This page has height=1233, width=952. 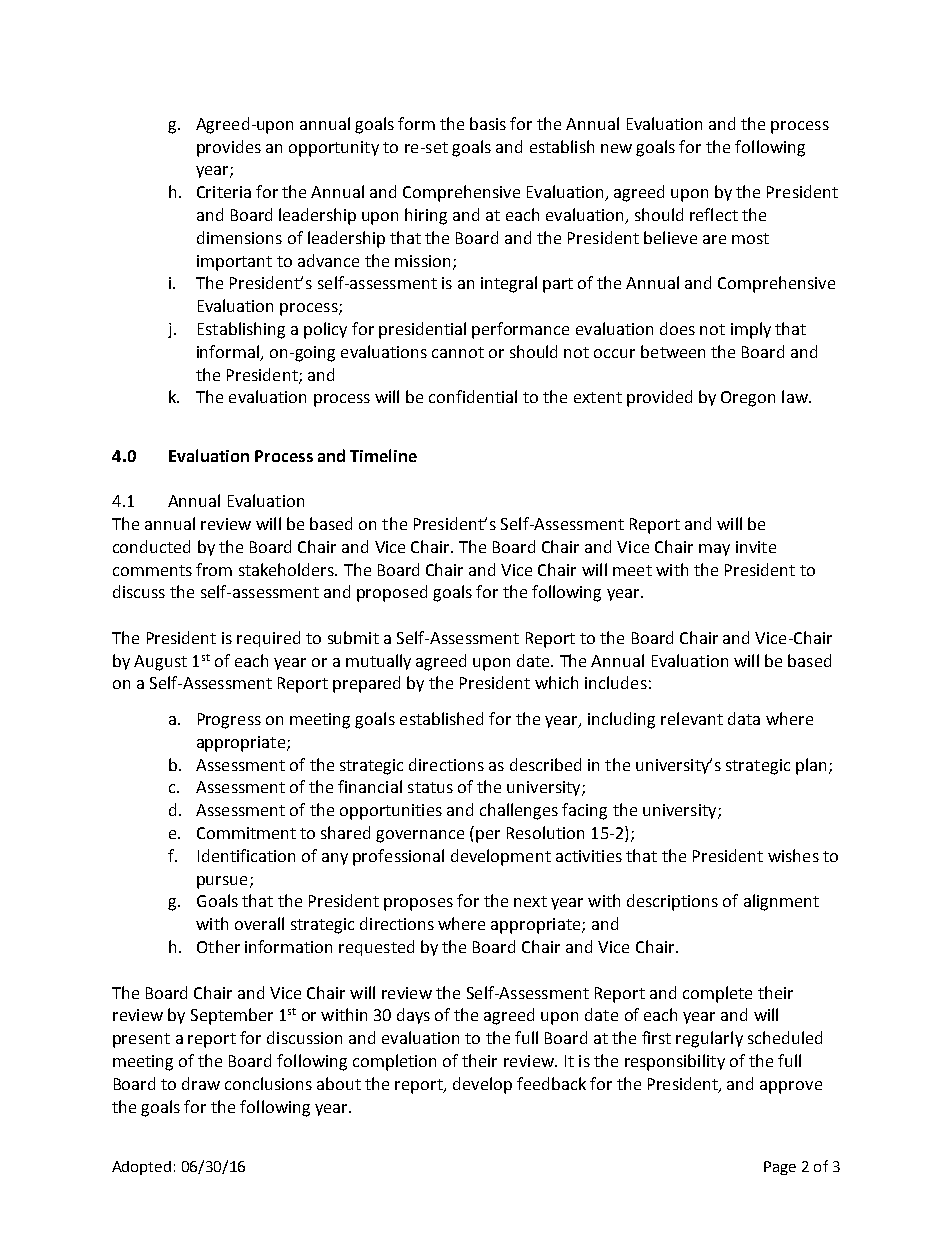 What do you see at coordinates (714, 214) in the page?
I see `reflect` at bounding box center [714, 214].
